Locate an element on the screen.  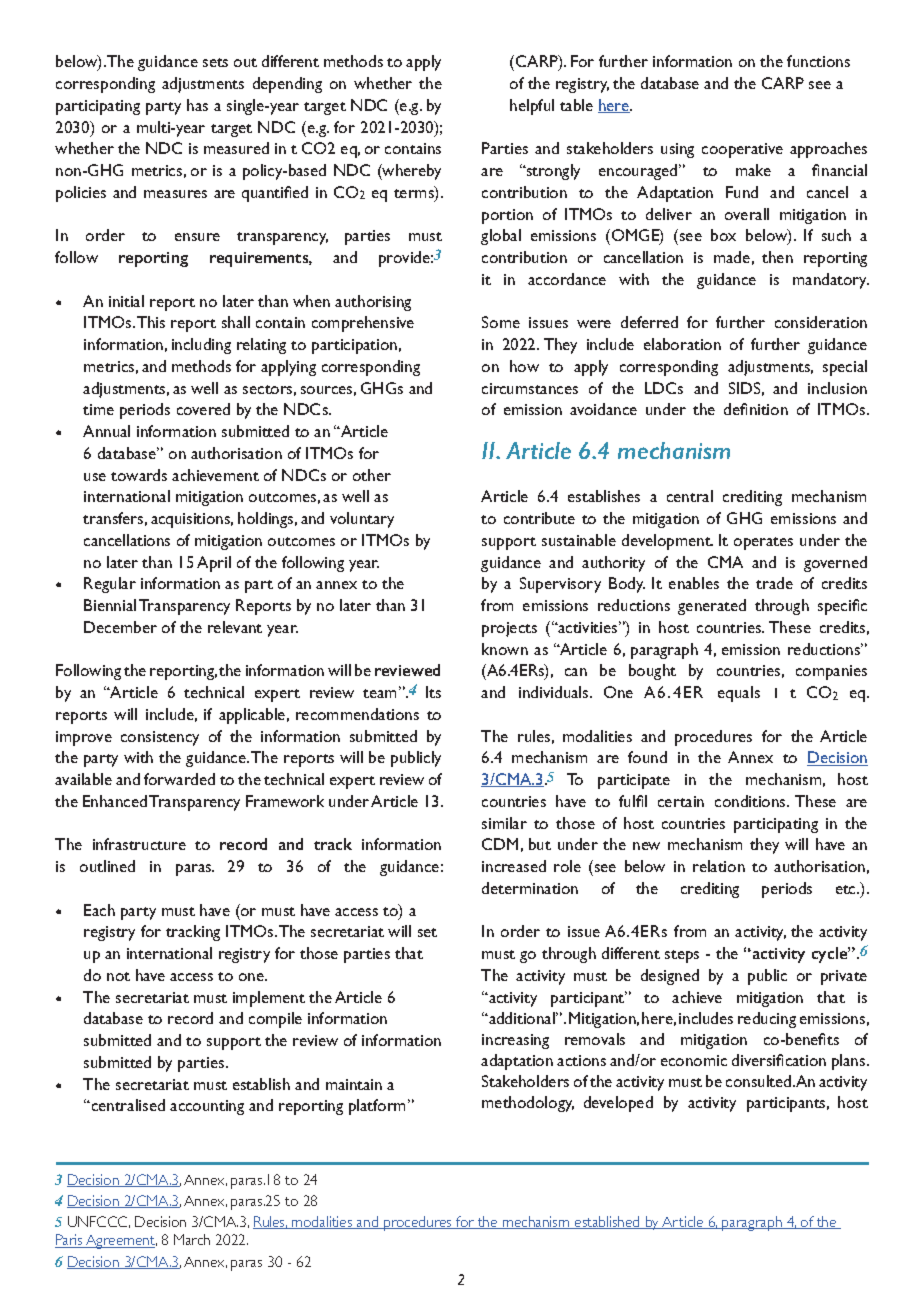
infrastructure is located at coordinates (139, 844).
